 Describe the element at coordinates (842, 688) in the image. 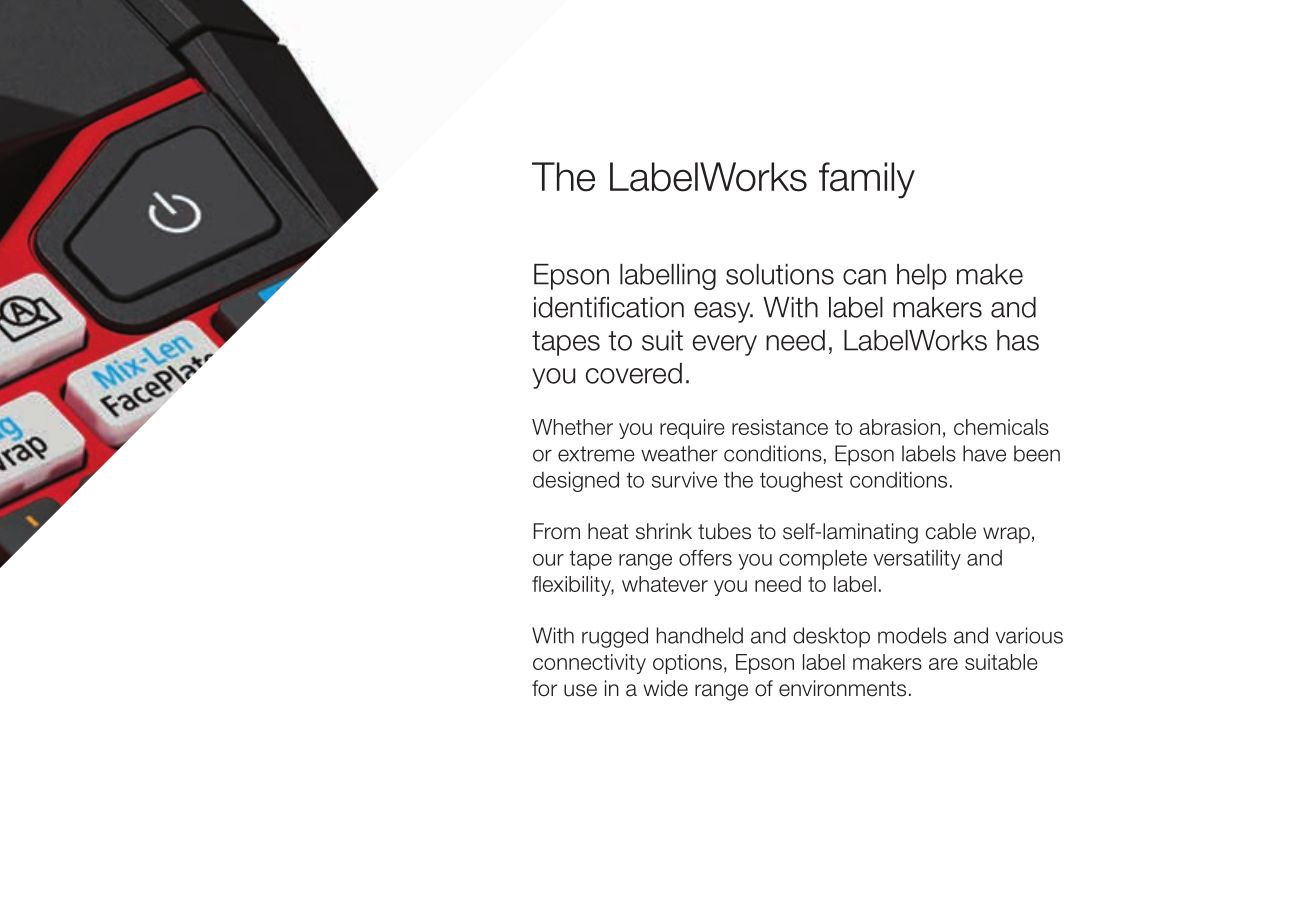

I see `environments` at that location.
